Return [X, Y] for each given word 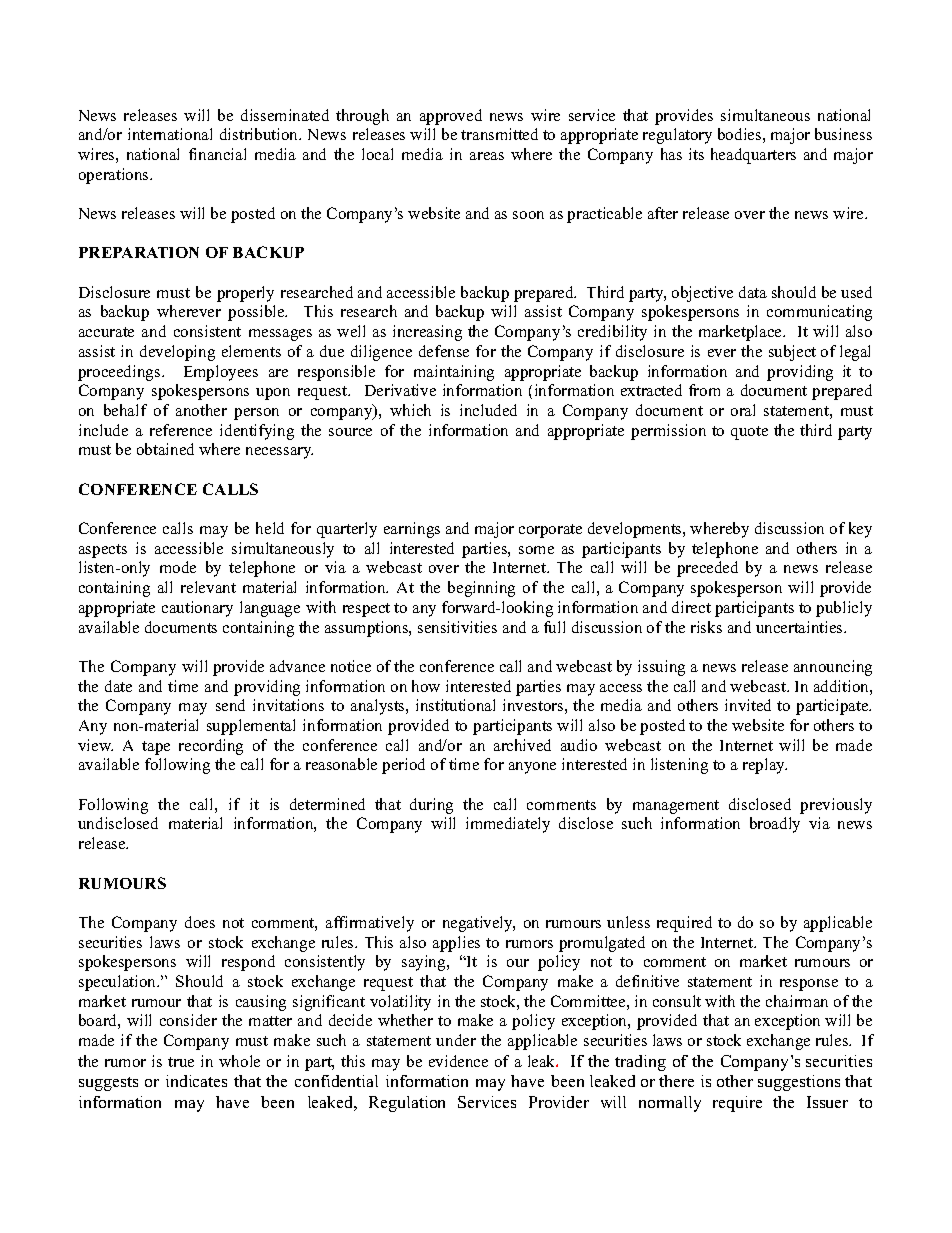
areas [487, 156]
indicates [196, 1081]
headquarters [753, 156]
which [410, 410]
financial [217, 154]
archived [522, 745]
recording [211, 747]
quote [749, 433]
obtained [165, 449]
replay [765, 766]
